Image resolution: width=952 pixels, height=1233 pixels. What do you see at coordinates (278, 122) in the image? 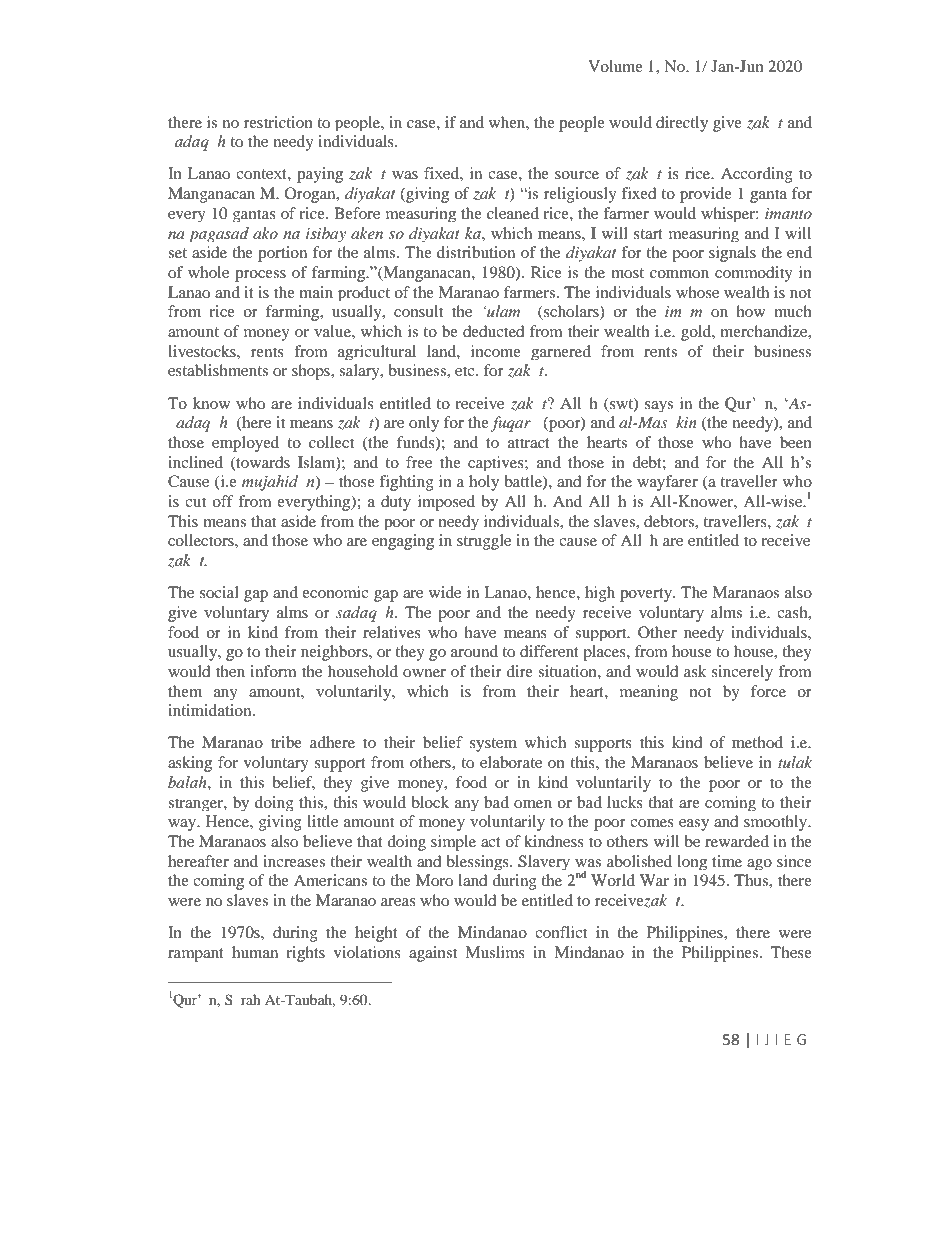
I see `restriction` at bounding box center [278, 122].
